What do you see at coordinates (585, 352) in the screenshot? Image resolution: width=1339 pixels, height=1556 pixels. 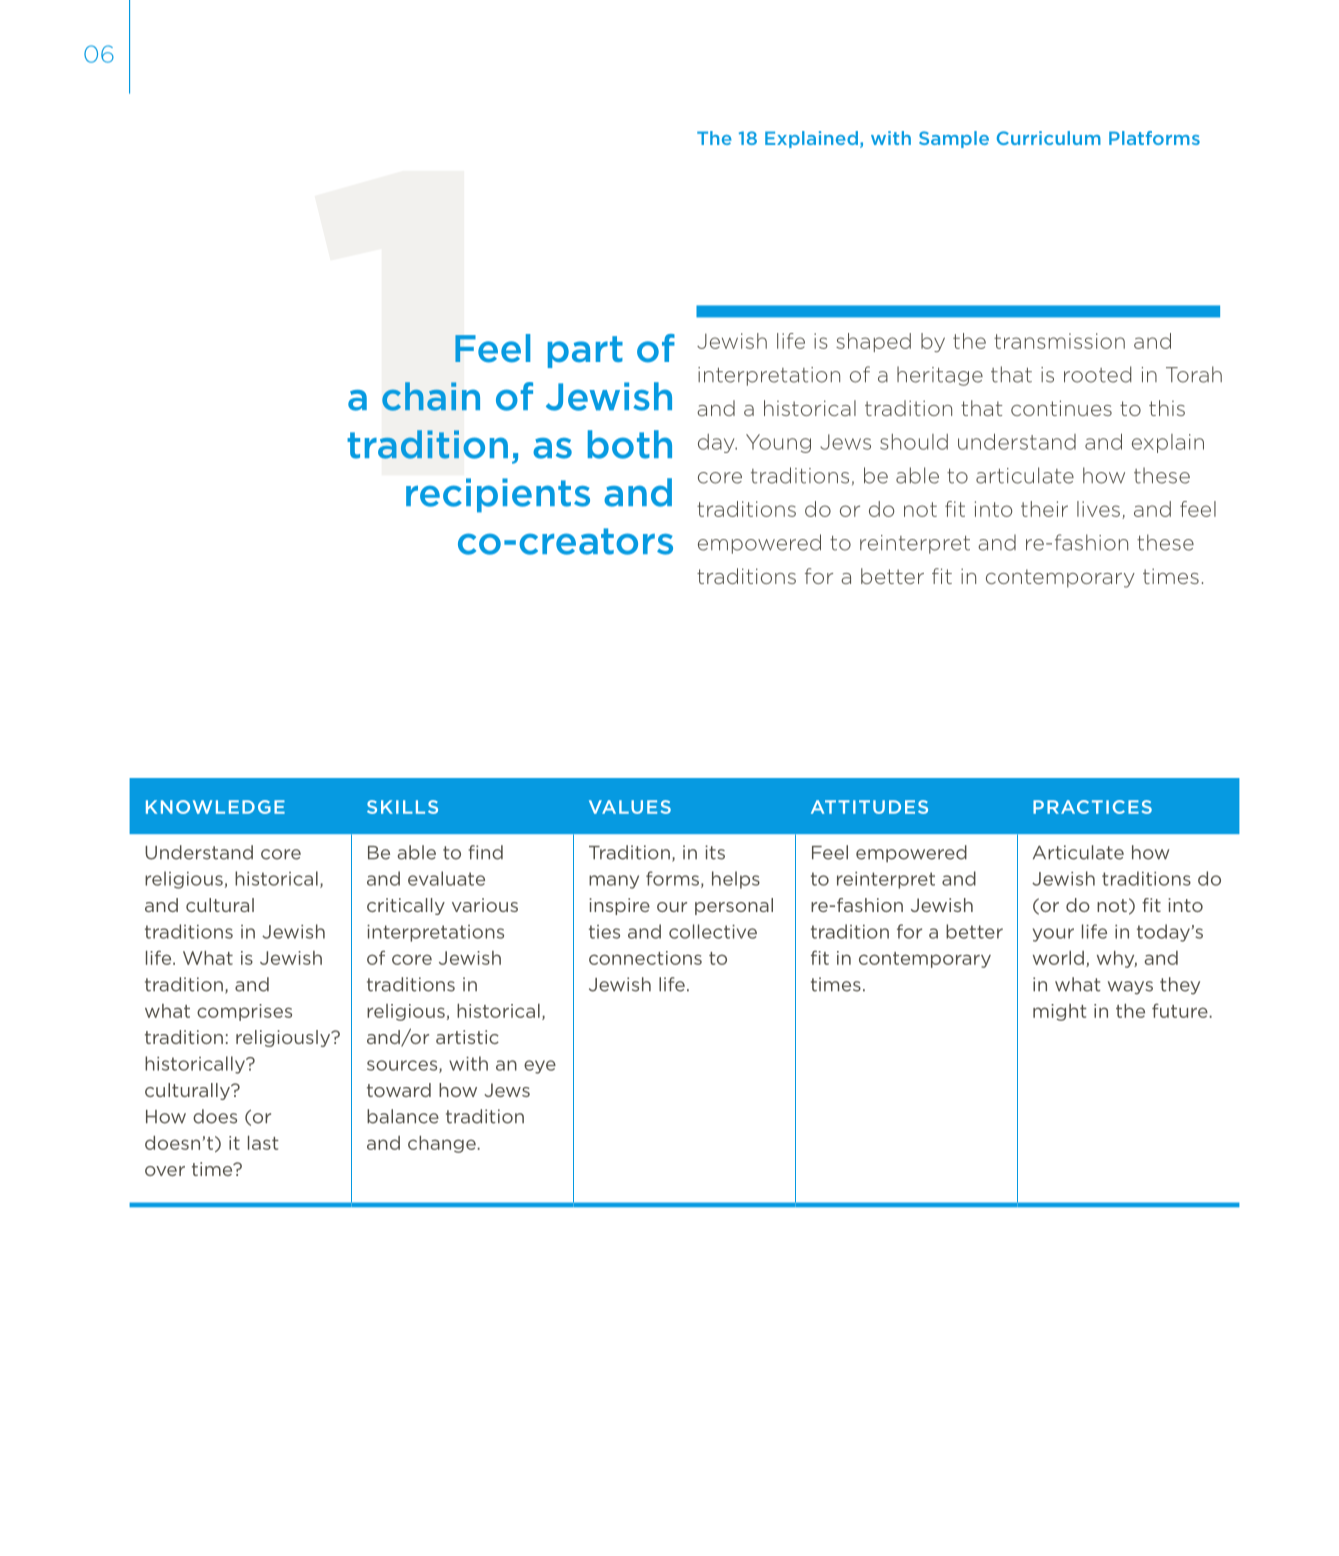 I see `part` at bounding box center [585, 352].
